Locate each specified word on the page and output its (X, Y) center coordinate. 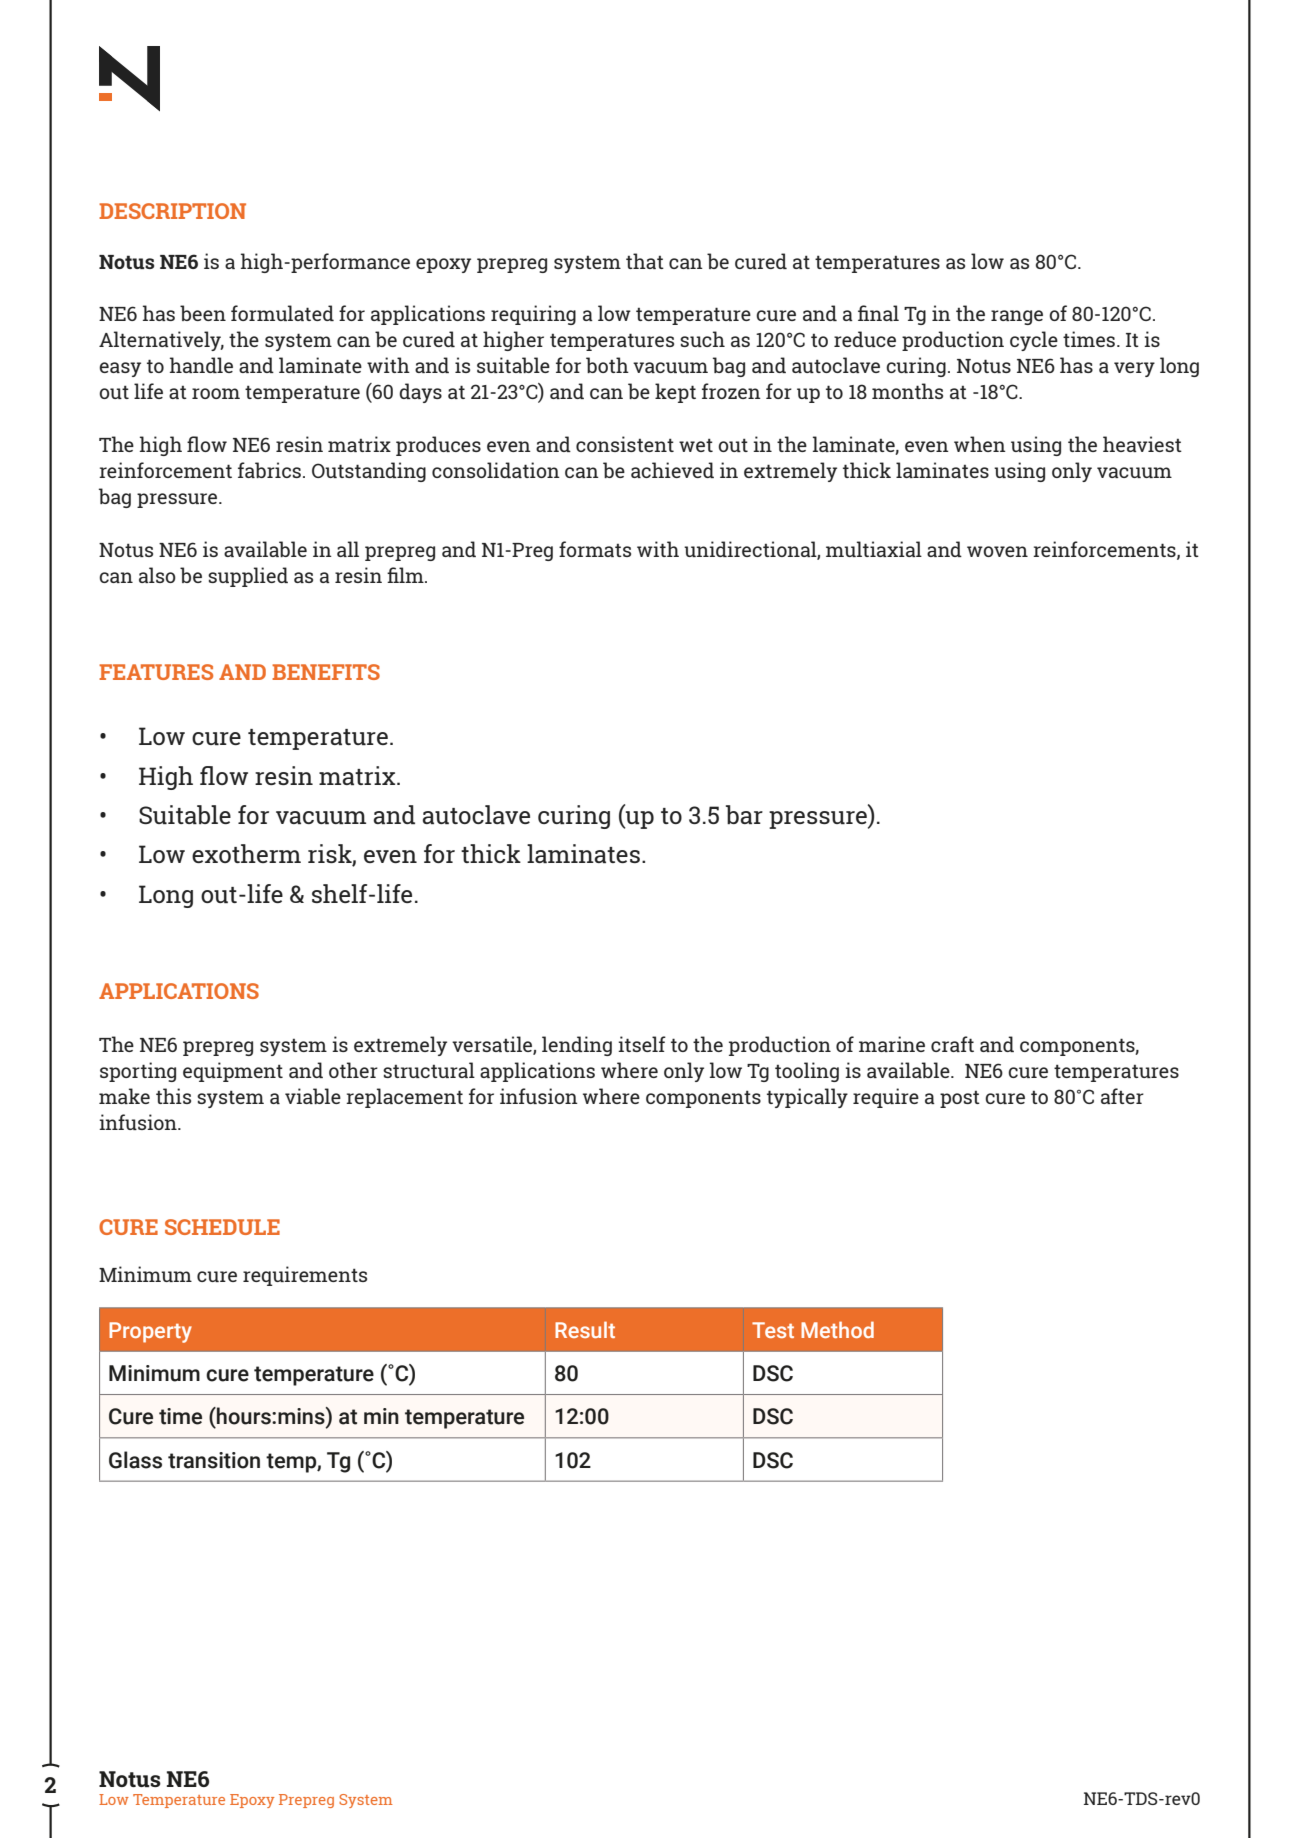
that (645, 261)
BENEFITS (326, 672)
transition (214, 1460)
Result (585, 1329)
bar (744, 815)
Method (837, 1329)
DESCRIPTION (172, 211)
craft (952, 1044)
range (1017, 317)
